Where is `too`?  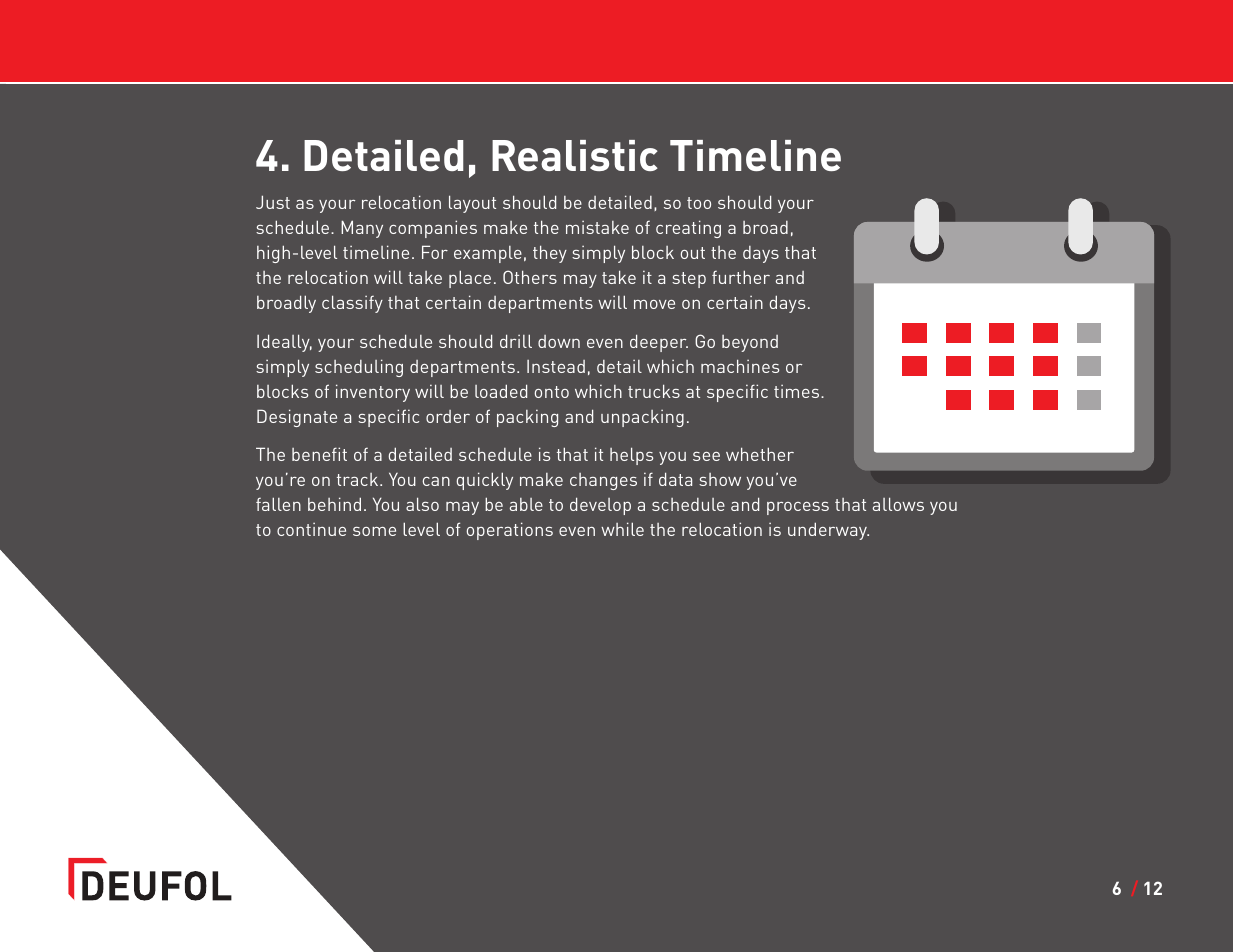 too is located at coordinates (699, 203).
